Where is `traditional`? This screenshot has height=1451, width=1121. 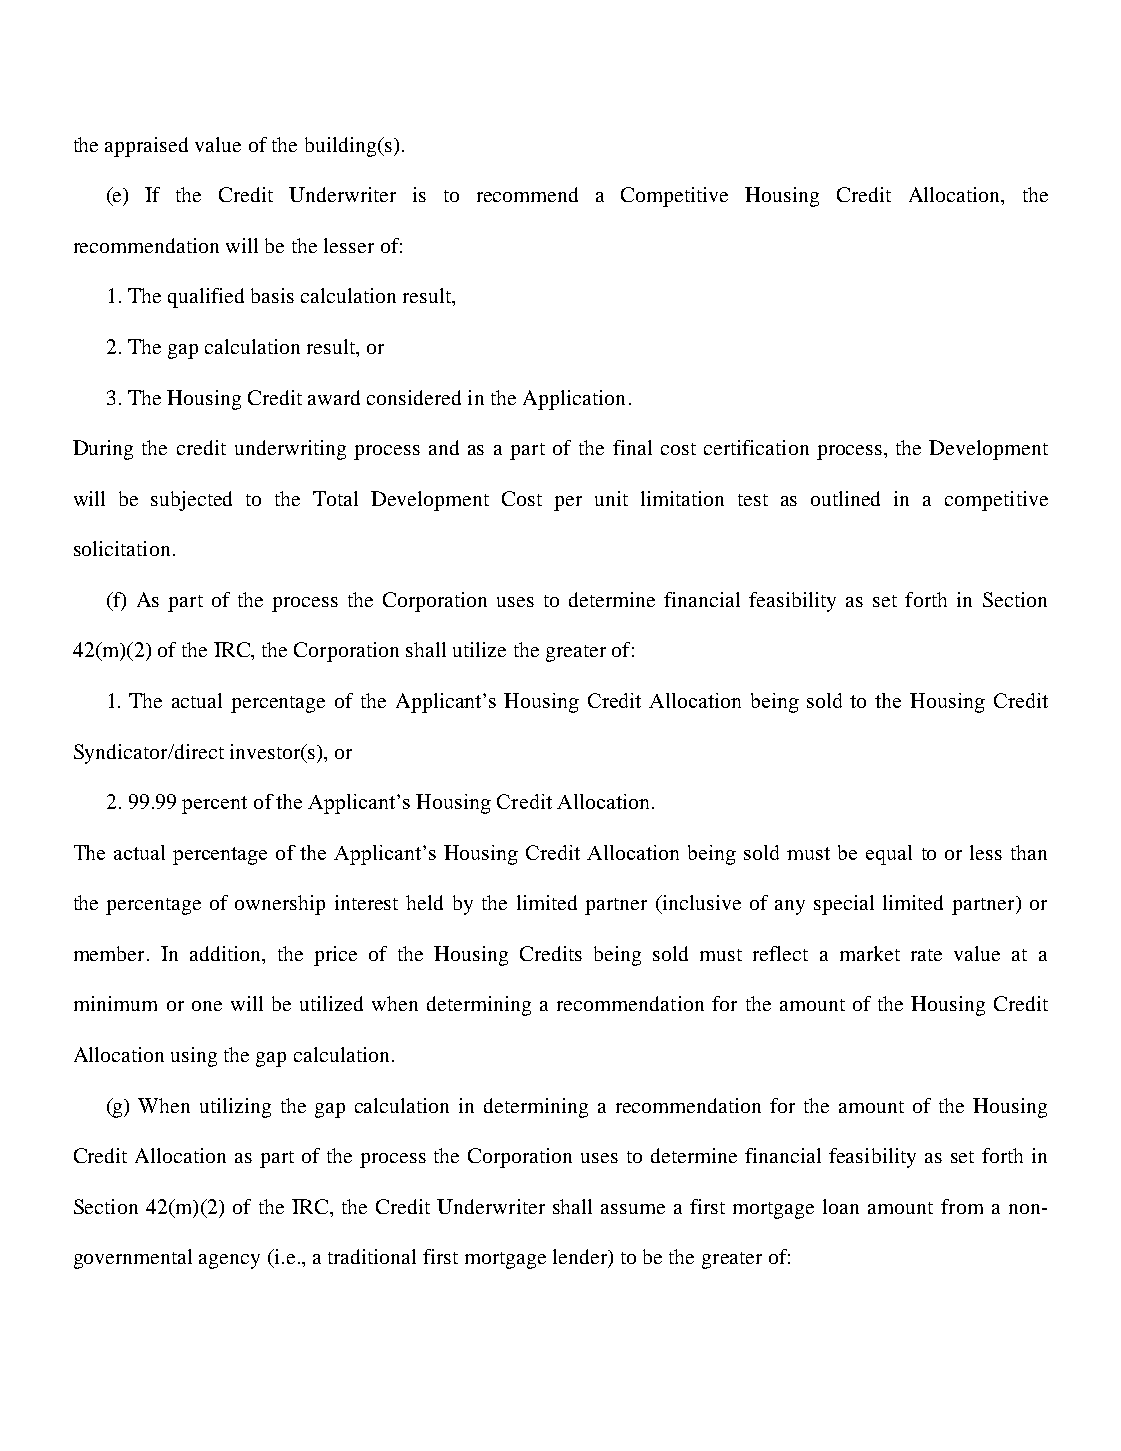
traditional is located at coordinates (372, 1256).
